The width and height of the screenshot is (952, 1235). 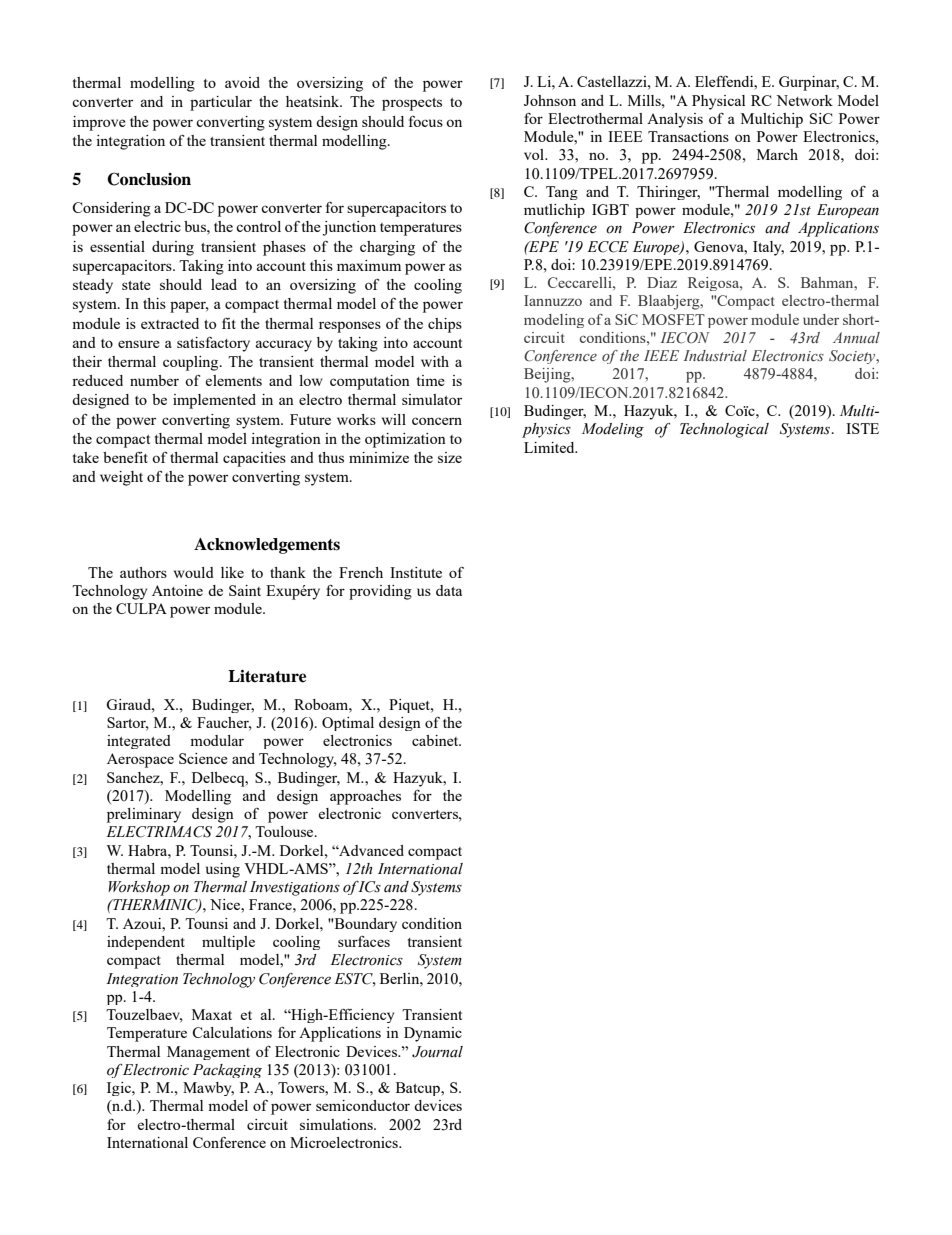 What do you see at coordinates (189, 307) in the screenshot?
I see `paper` at bounding box center [189, 307].
